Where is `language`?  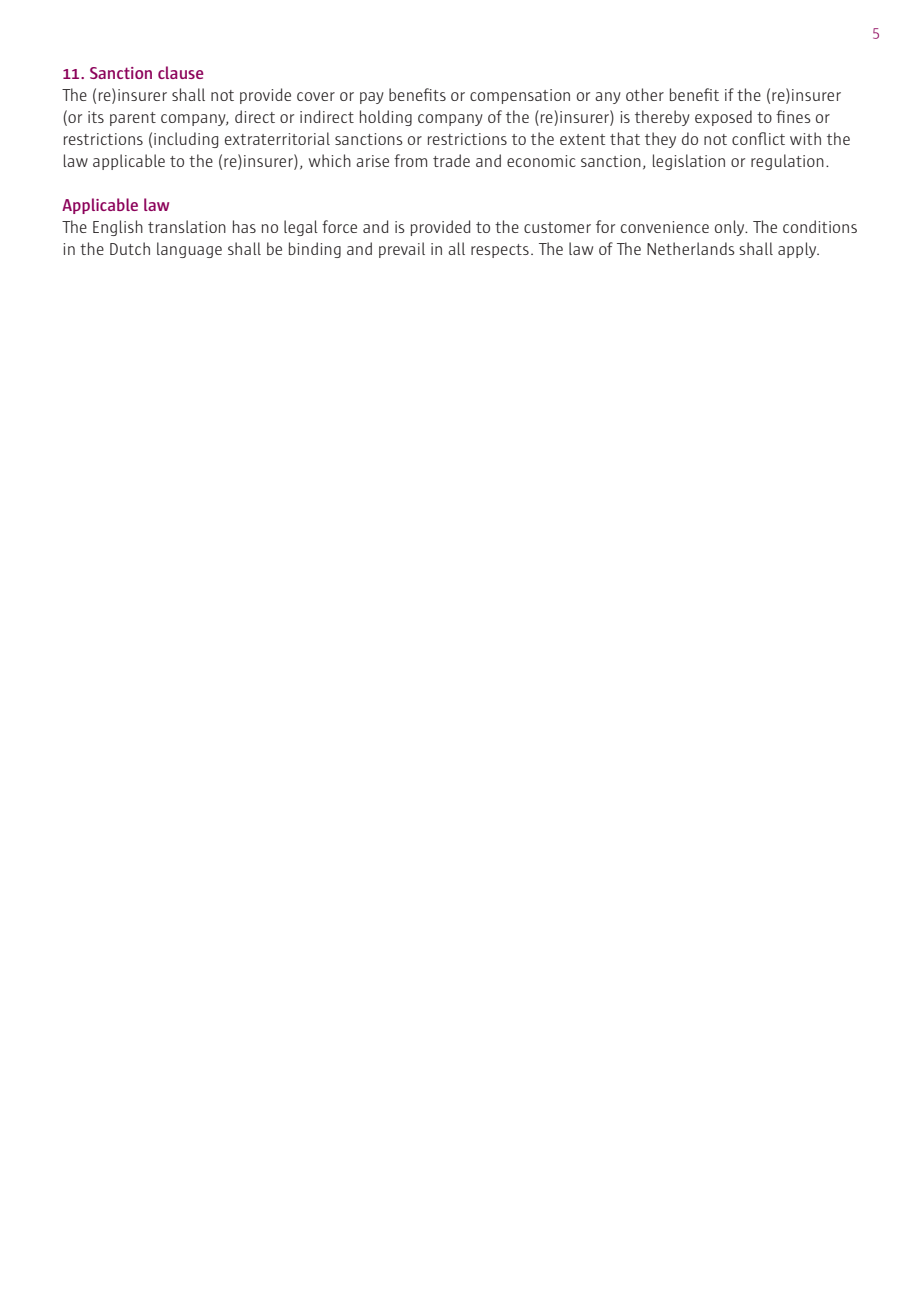
language is located at coordinates (189, 250).
